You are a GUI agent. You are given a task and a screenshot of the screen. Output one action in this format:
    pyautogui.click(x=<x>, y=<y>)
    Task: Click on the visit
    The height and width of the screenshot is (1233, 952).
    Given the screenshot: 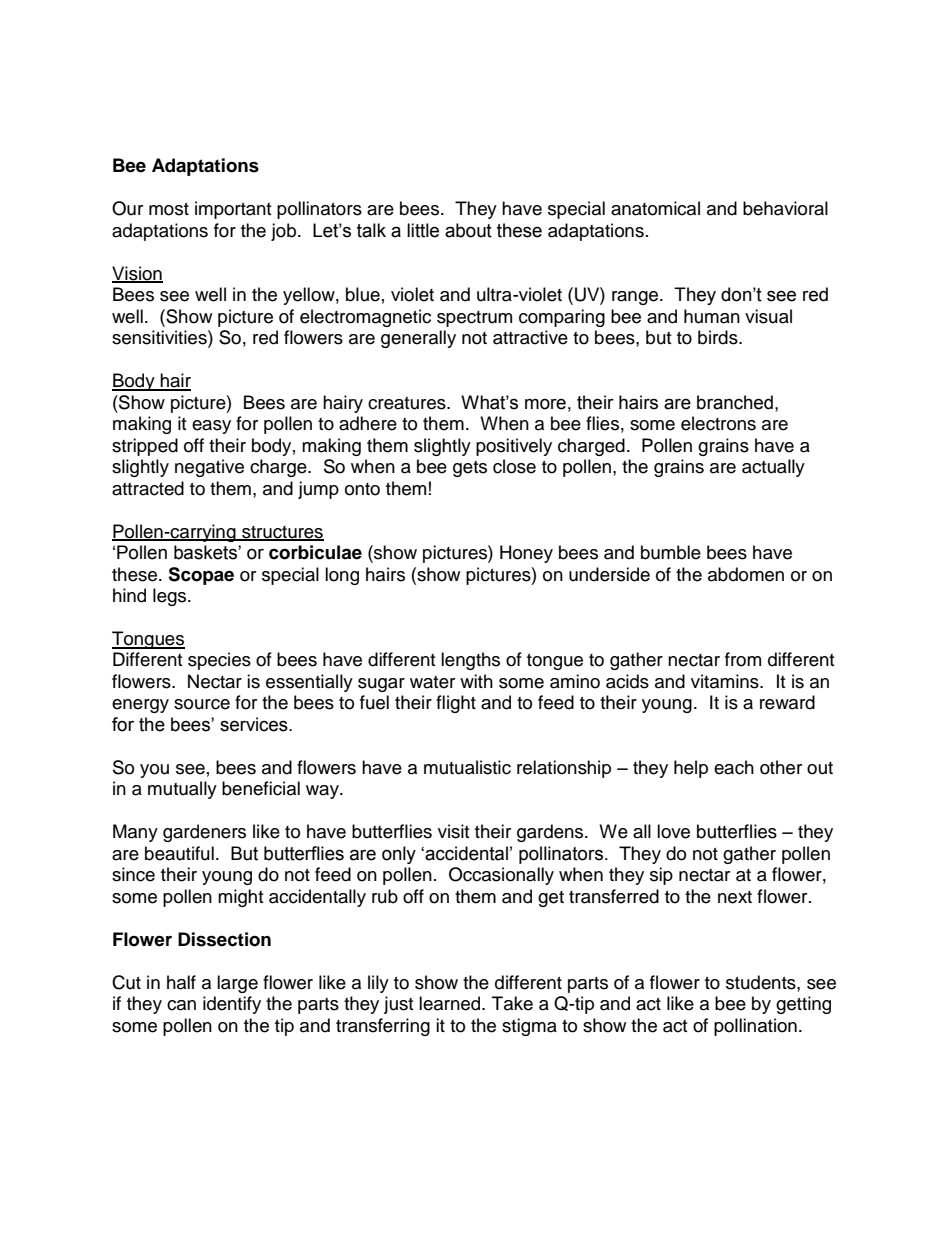 What is the action you would take?
    pyautogui.click(x=453, y=831)
